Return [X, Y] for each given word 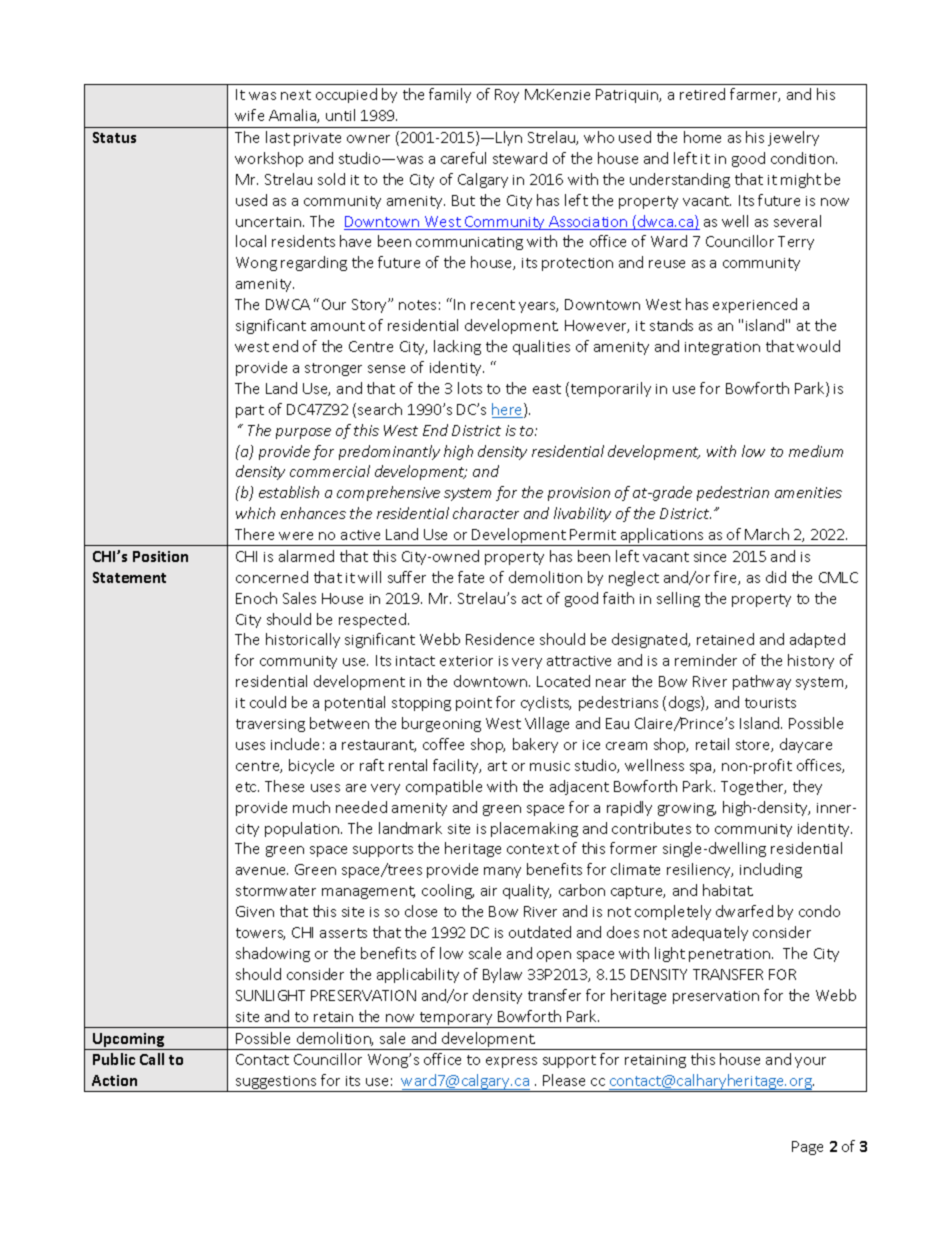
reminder [706, 660]
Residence [500, 639]
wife [249, 115]
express [511, 1062]
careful [463, 158]
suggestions [276, 1084]
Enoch [256, 598]
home [702, 137]
